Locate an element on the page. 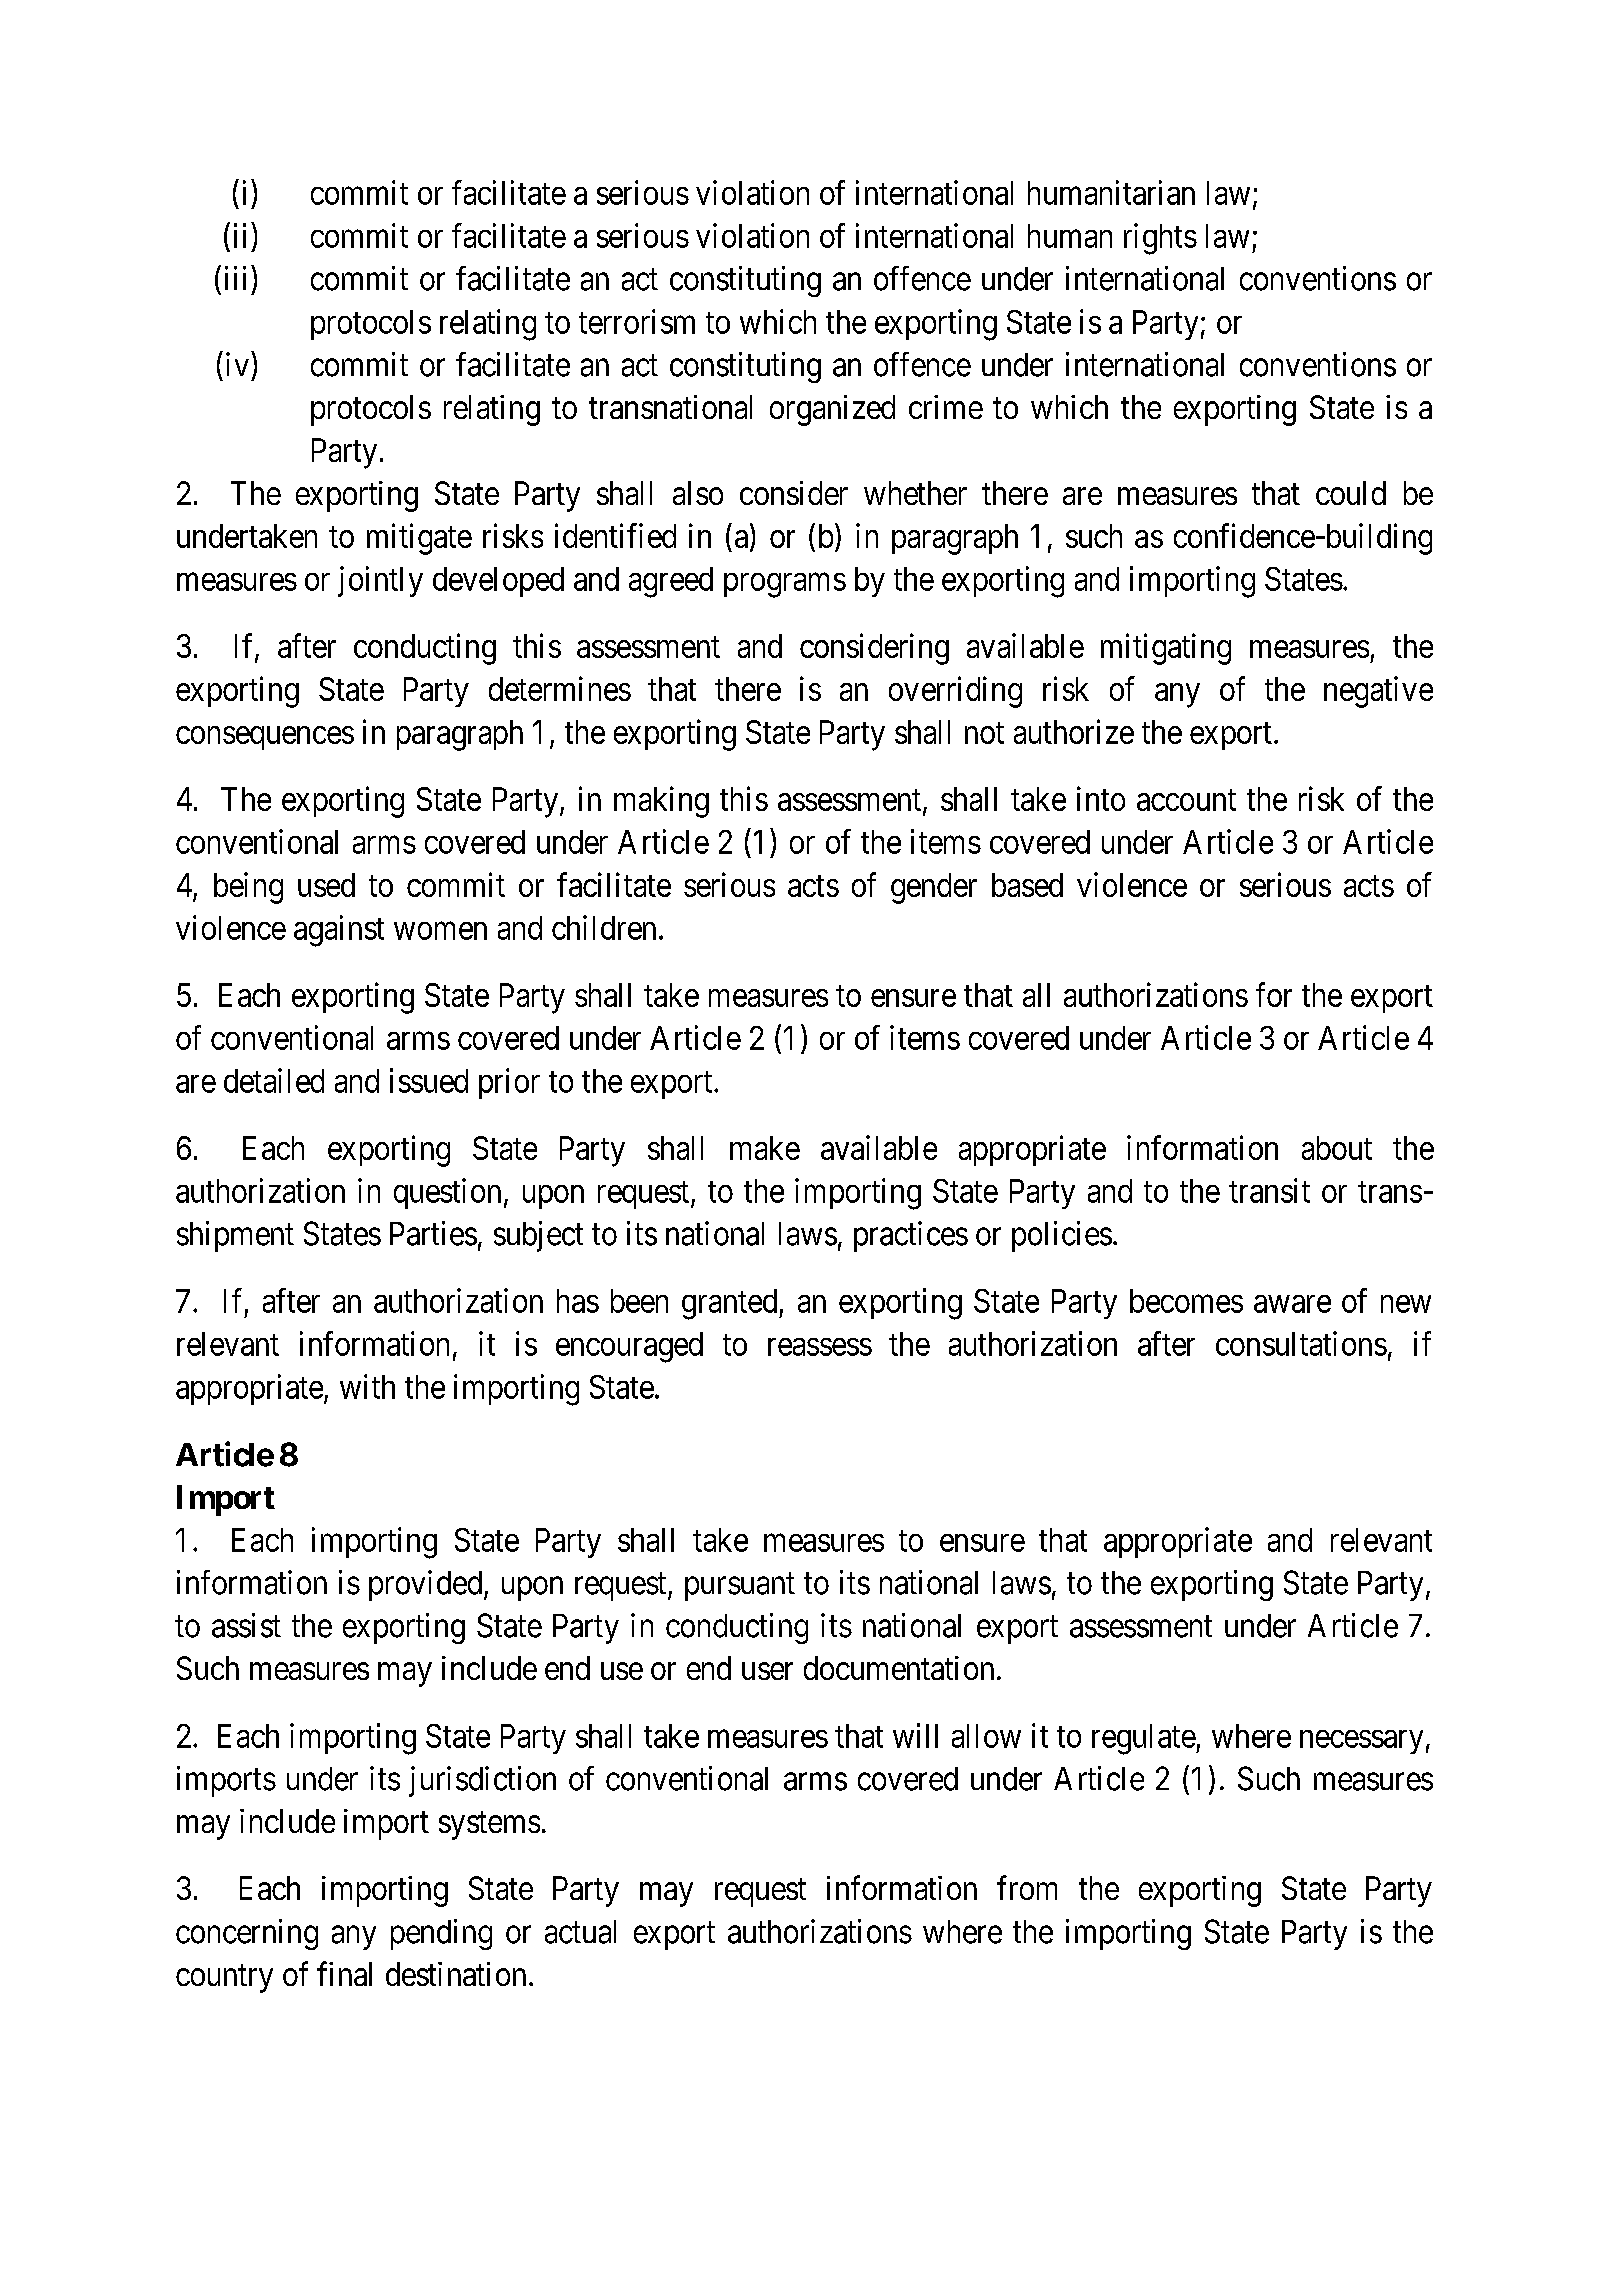 The height and width of the page is (2275, 1608). issued is located at coordinates (429, 1080).
